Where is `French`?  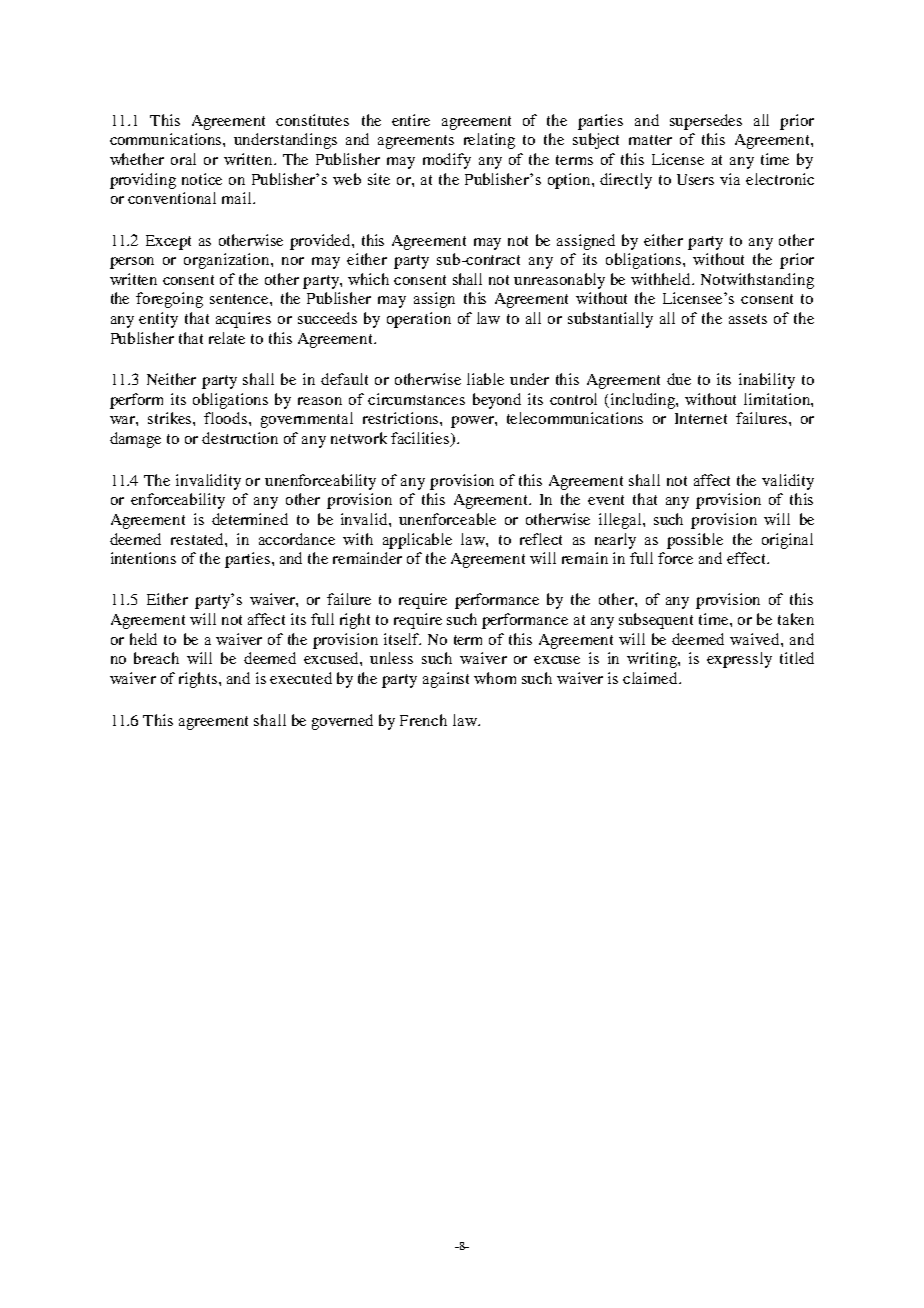 French is located at coordinates (423, 720).
